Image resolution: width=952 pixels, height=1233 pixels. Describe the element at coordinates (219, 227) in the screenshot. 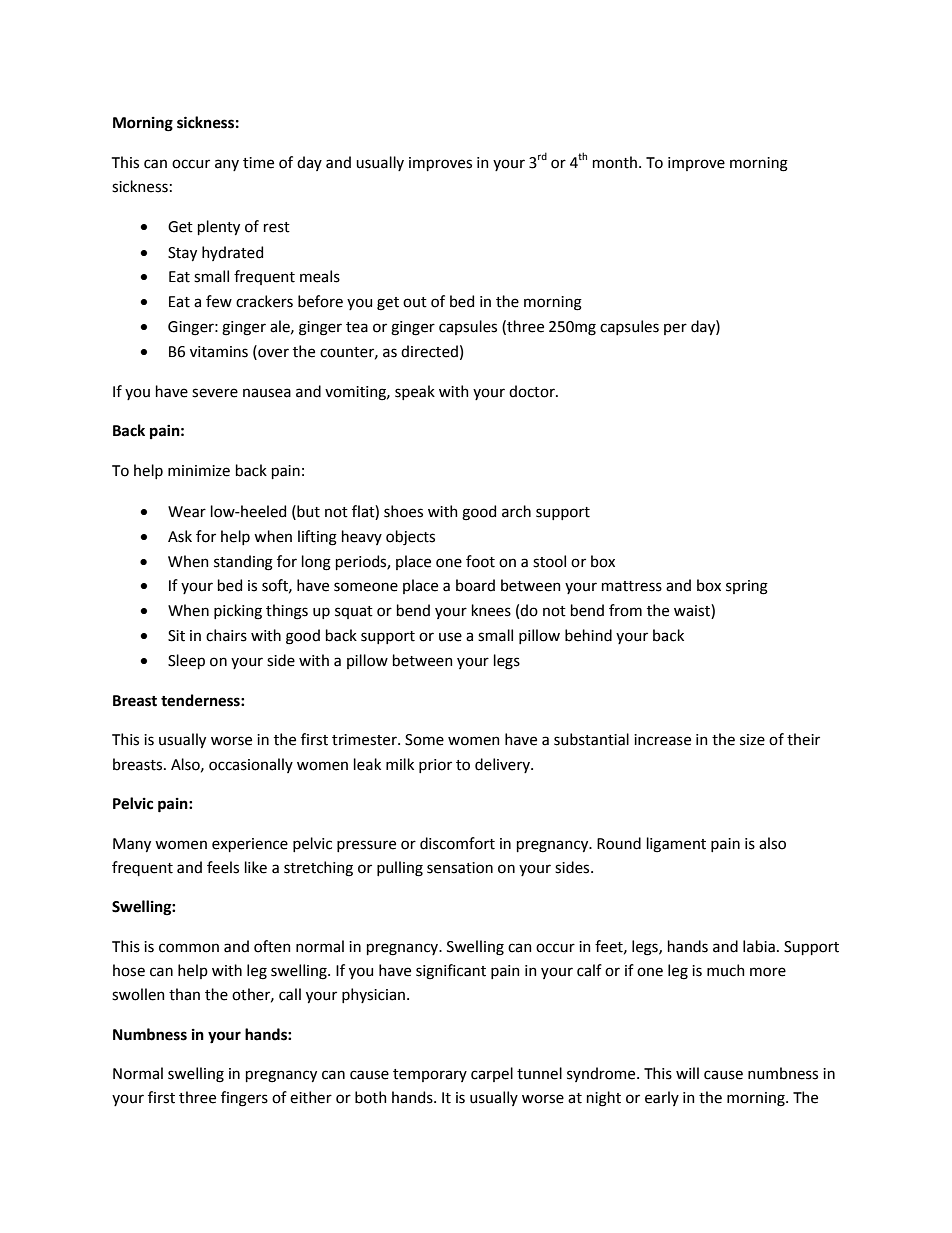

I see `plenty` at that location.
